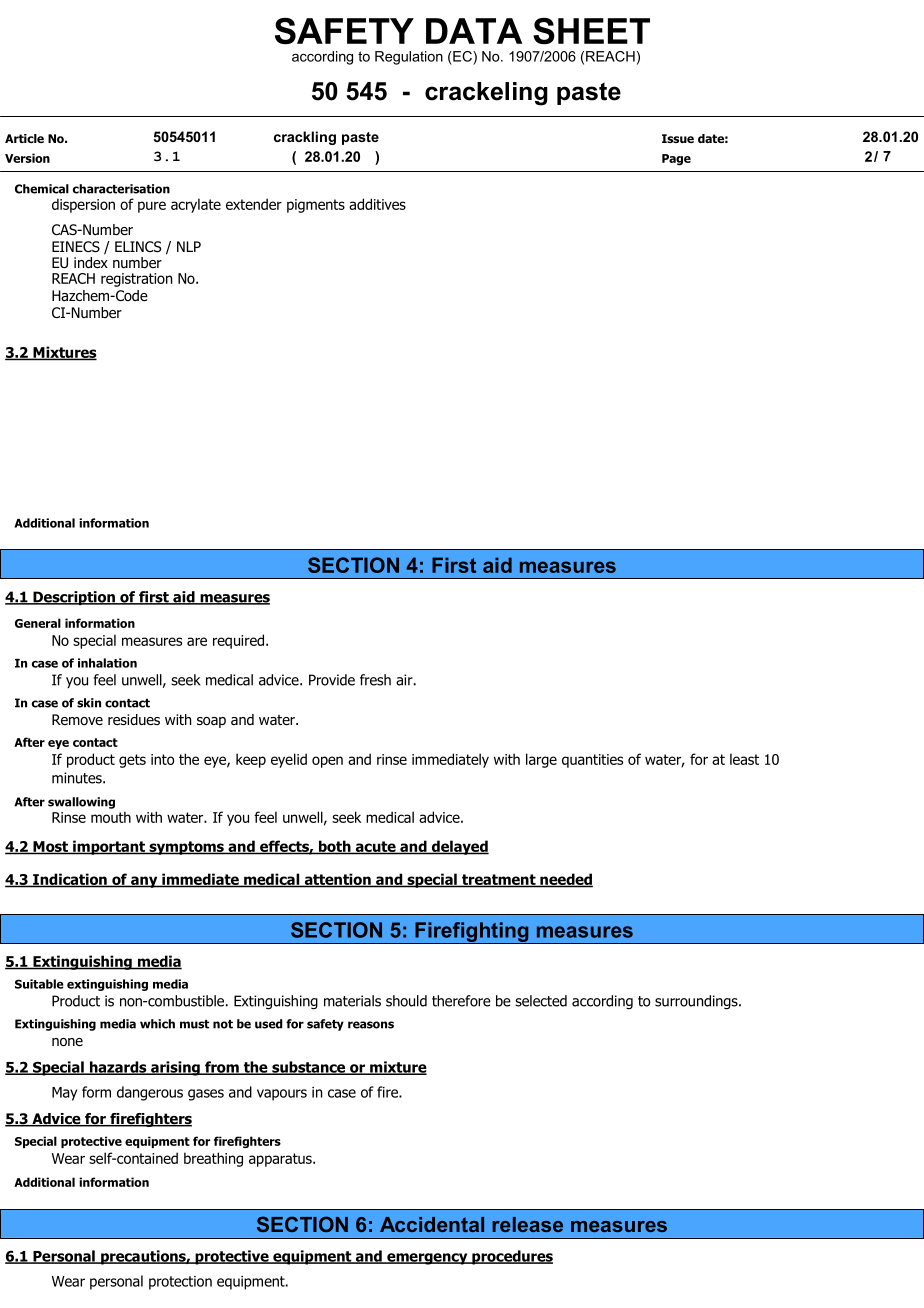  I want to click on should, so click(406, 1001).
